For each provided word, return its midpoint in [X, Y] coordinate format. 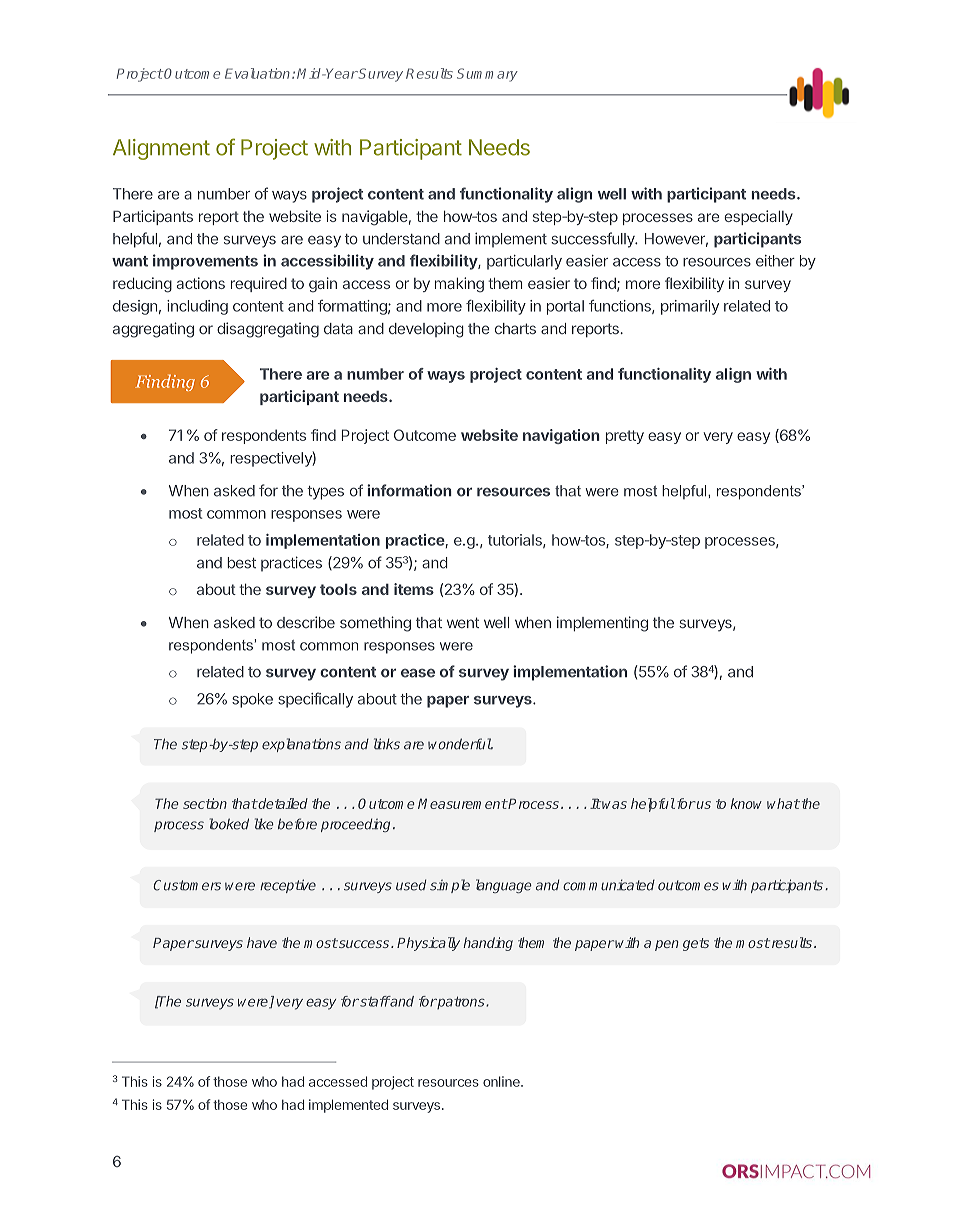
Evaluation [259, 73]
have [262, 942]
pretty [625, 437]
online [502, 1081]
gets [696, 944]
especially [758, 217]
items [414, 589]
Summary [487, 75]
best [241, 563]
